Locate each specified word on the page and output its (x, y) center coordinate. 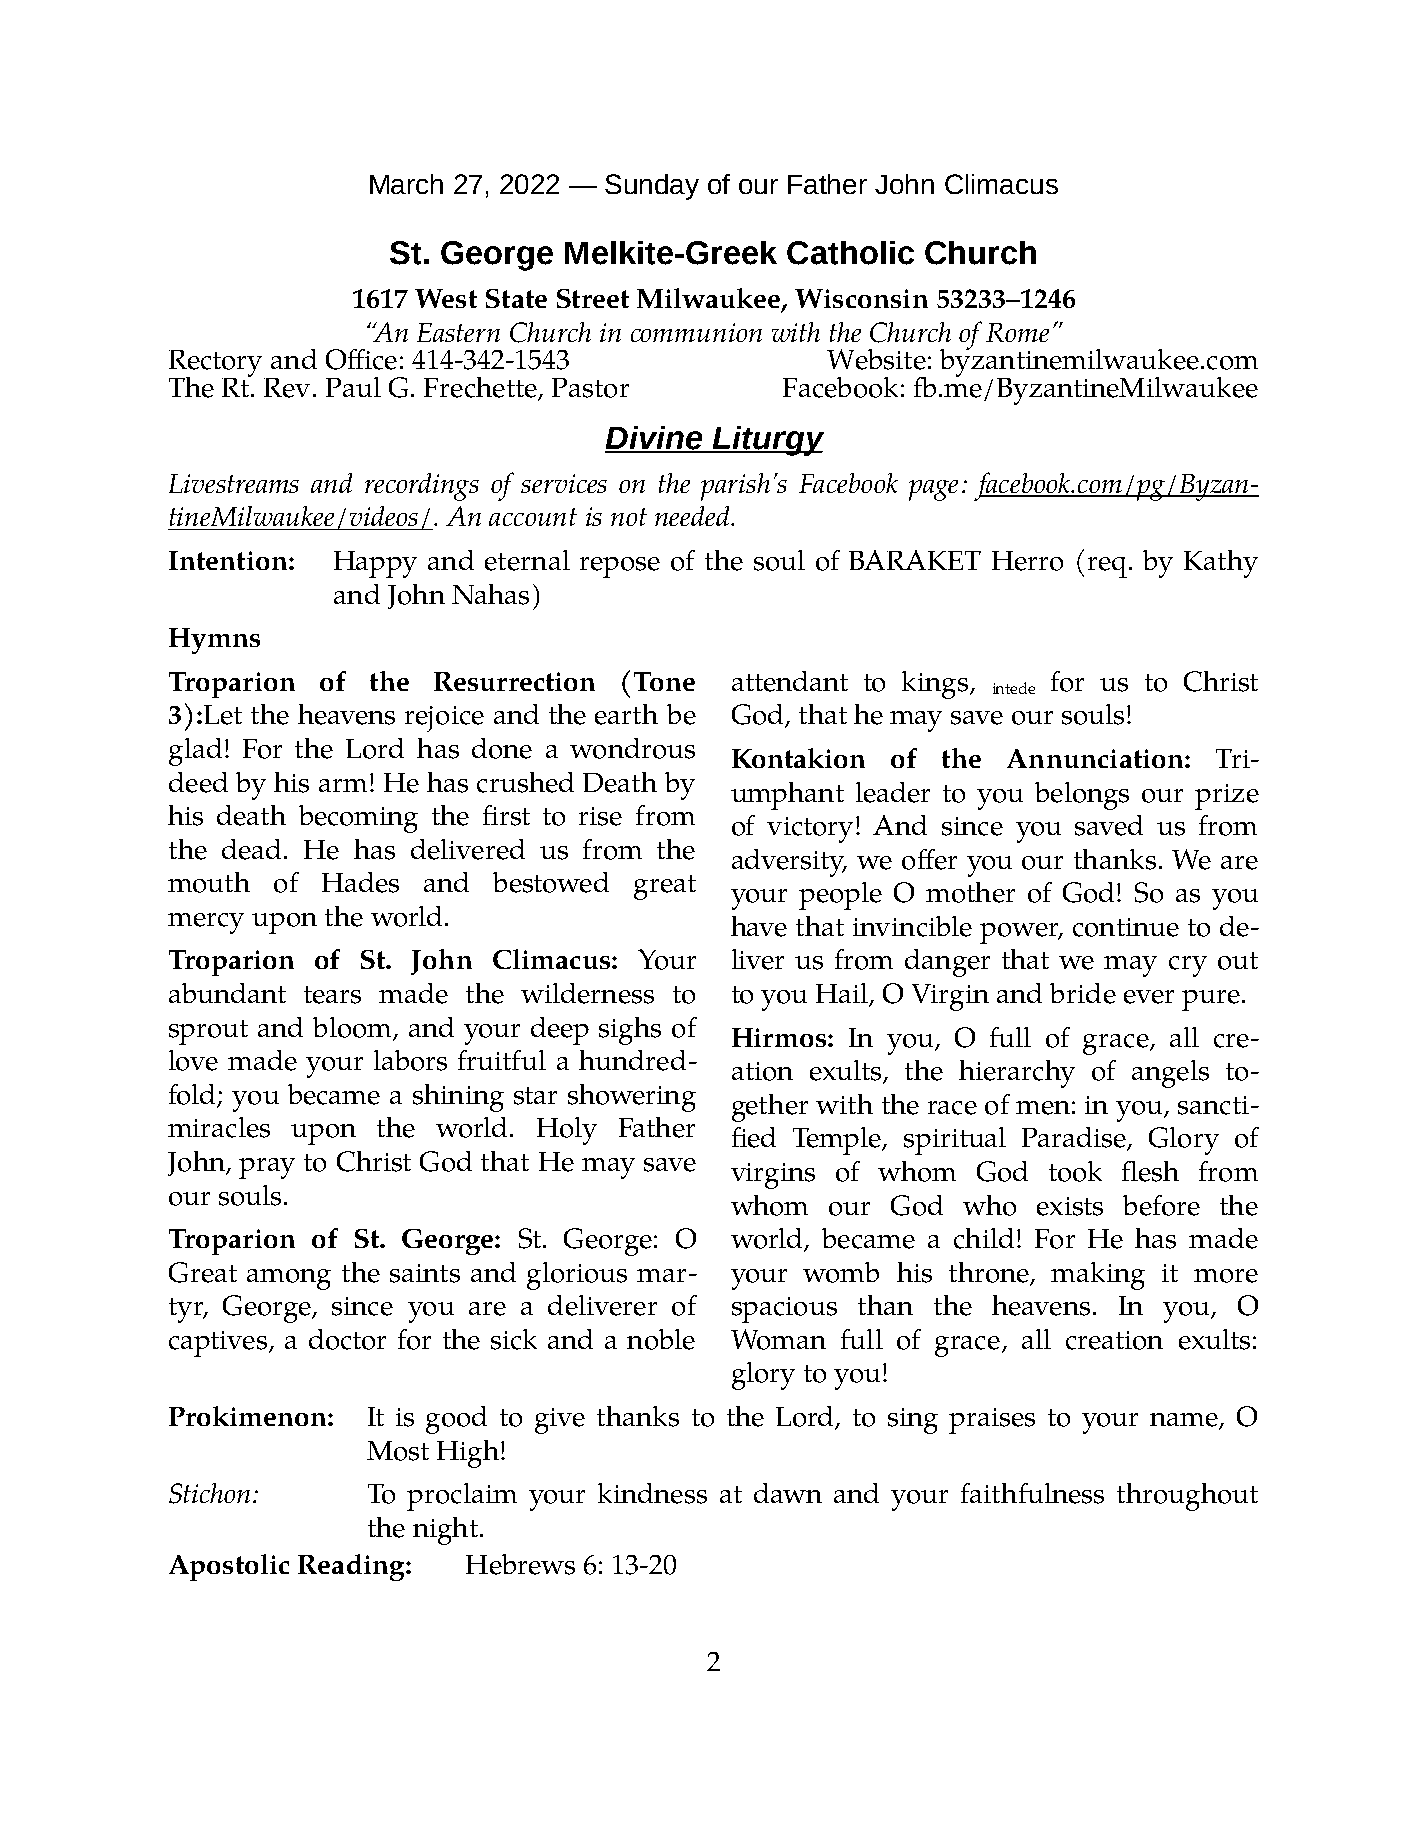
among (289, 1279)
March (406, 184)
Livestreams (234, 483)
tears (332, 995)
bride (1083, 993)
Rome (1017, 332)
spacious (784, 1310)
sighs (630, 1031)
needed (693, 516)
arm (343, 785)
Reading (351, 1567)
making (1098, 1276)
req (1109, 567)
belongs (1082, 796)
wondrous (632, 748)
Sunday (652, 187)
